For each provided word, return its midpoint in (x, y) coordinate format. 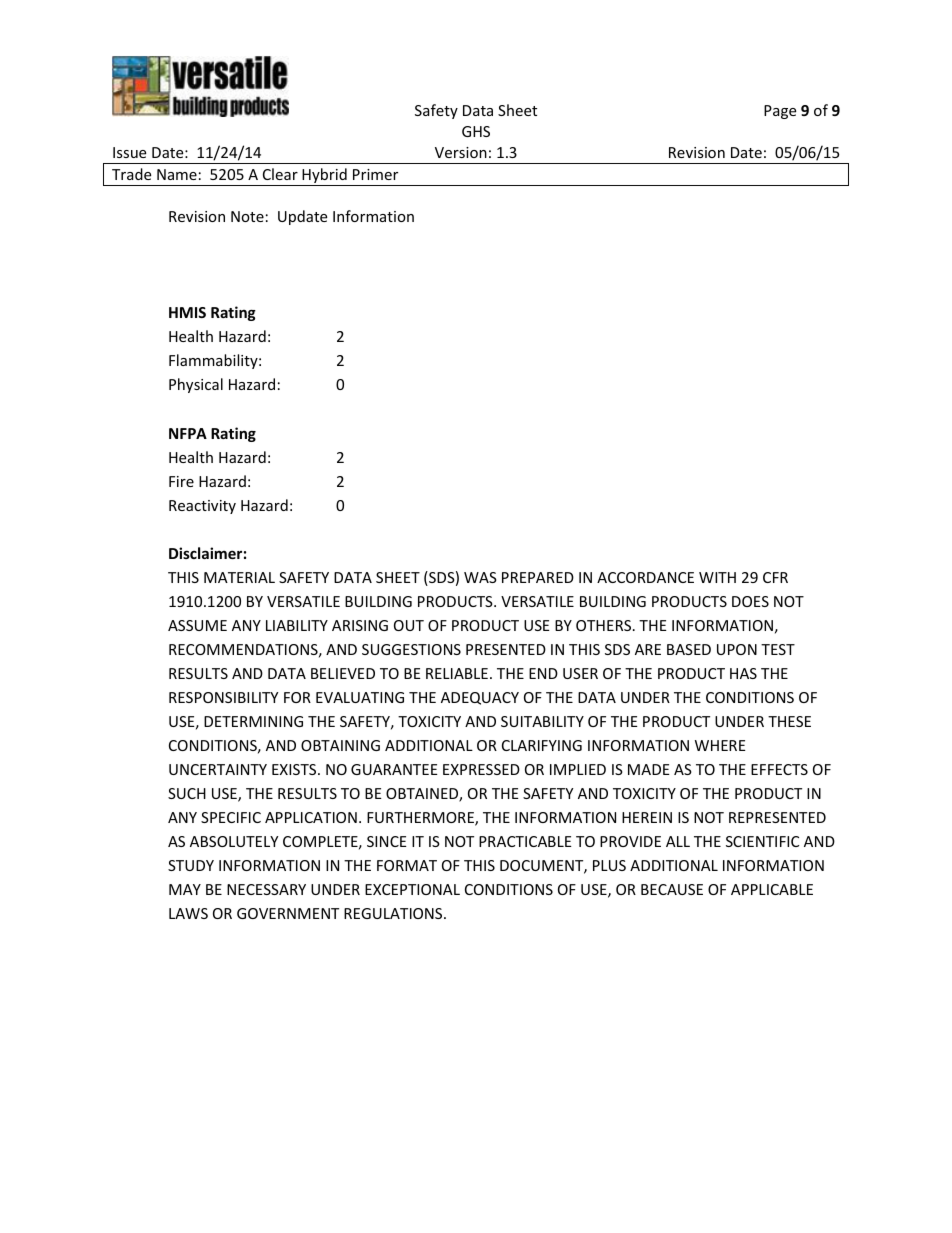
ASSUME (197, 625)
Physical (196, 385)
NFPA (188, 433)
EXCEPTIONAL (412, 889)
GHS (476, 131)
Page (780, 112)
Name (177, 174)
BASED (689, 649)
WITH (717, 577)
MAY (185, 889)
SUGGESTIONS (411, 649)
